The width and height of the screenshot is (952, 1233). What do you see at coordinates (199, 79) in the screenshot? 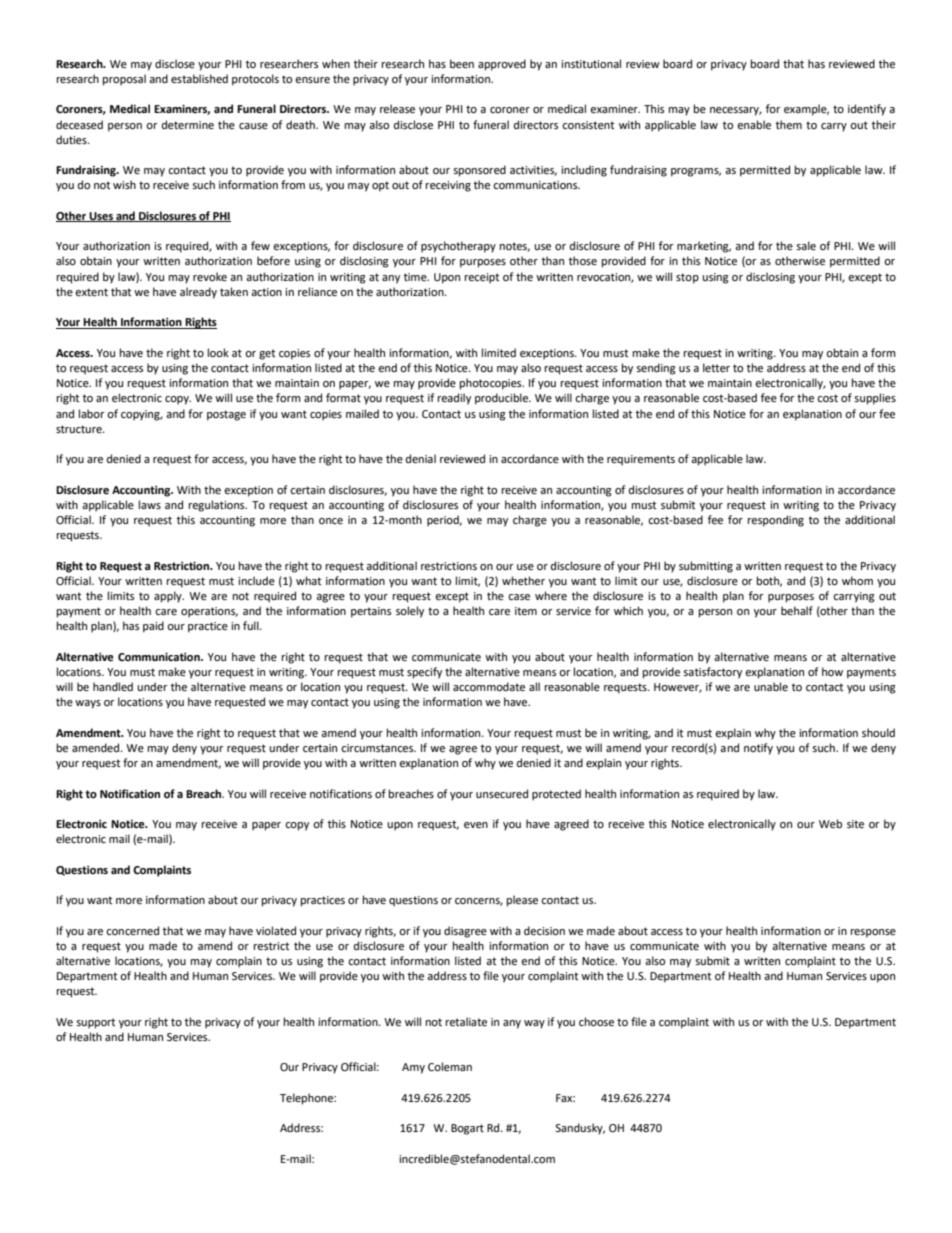
I see `established` at bounding box center [199, 79].
